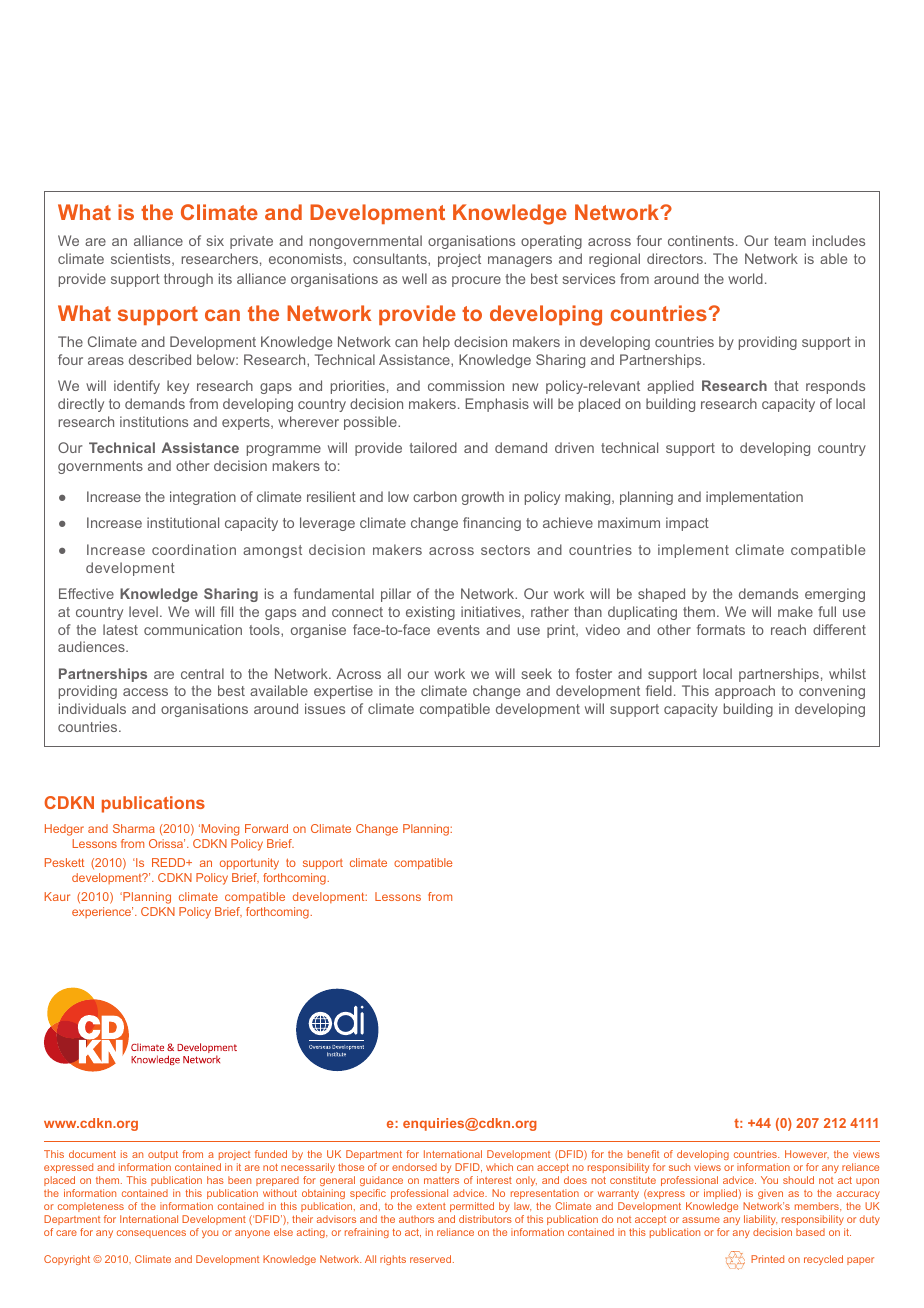 The image size is (924, 1308). What do you see at coordinates (687, 524) in the screenshot?
I see `impact` at bounding box center [687, 524].
